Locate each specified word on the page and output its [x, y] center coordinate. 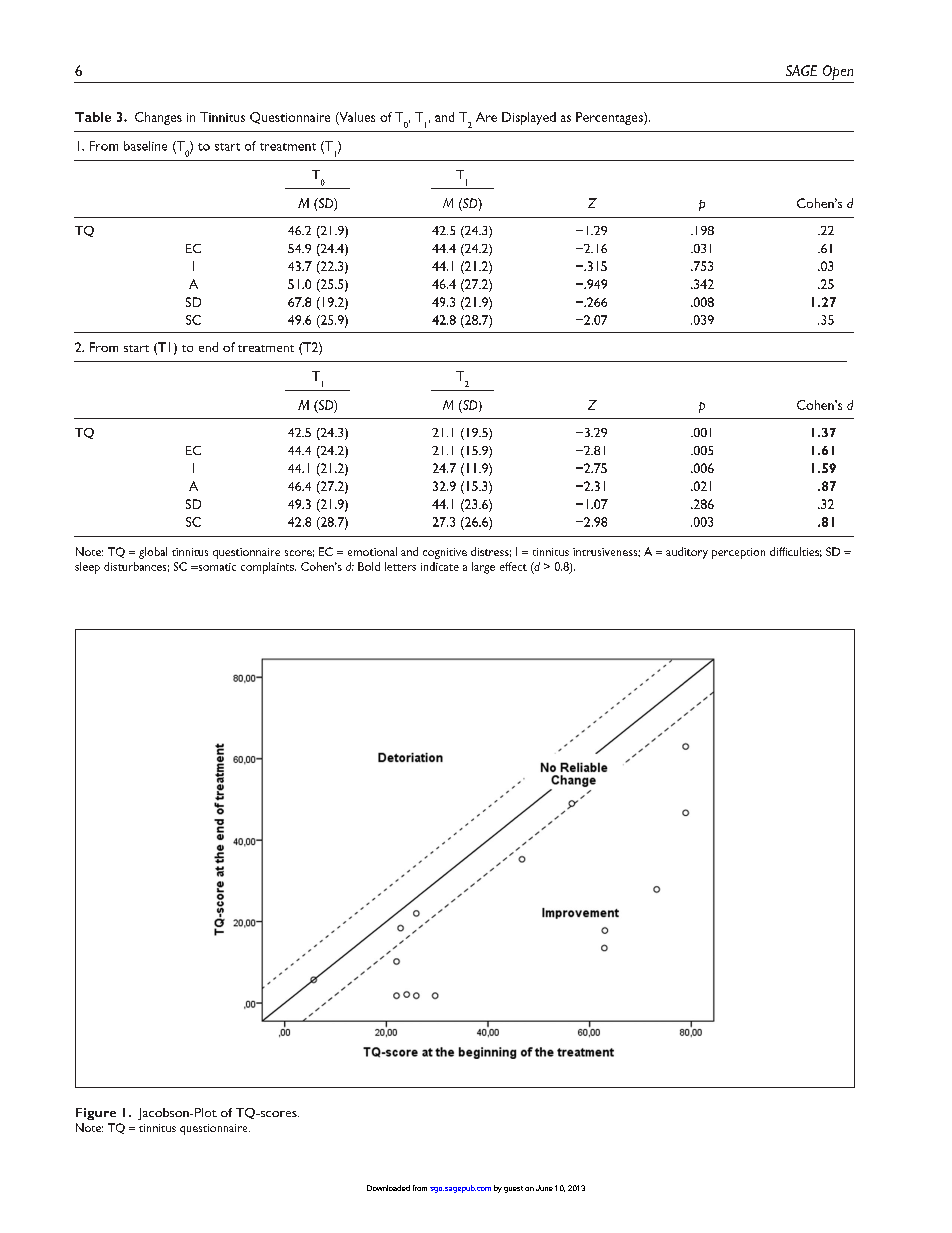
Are [486, 117]
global [153, 553]
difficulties [796, 552]
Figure [96, 1114]
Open [838, 72]
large [483, 568]
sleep [87, 568]
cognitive [445, 553]
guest [513, 1189]
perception [738, 553]
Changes [158, 118]
